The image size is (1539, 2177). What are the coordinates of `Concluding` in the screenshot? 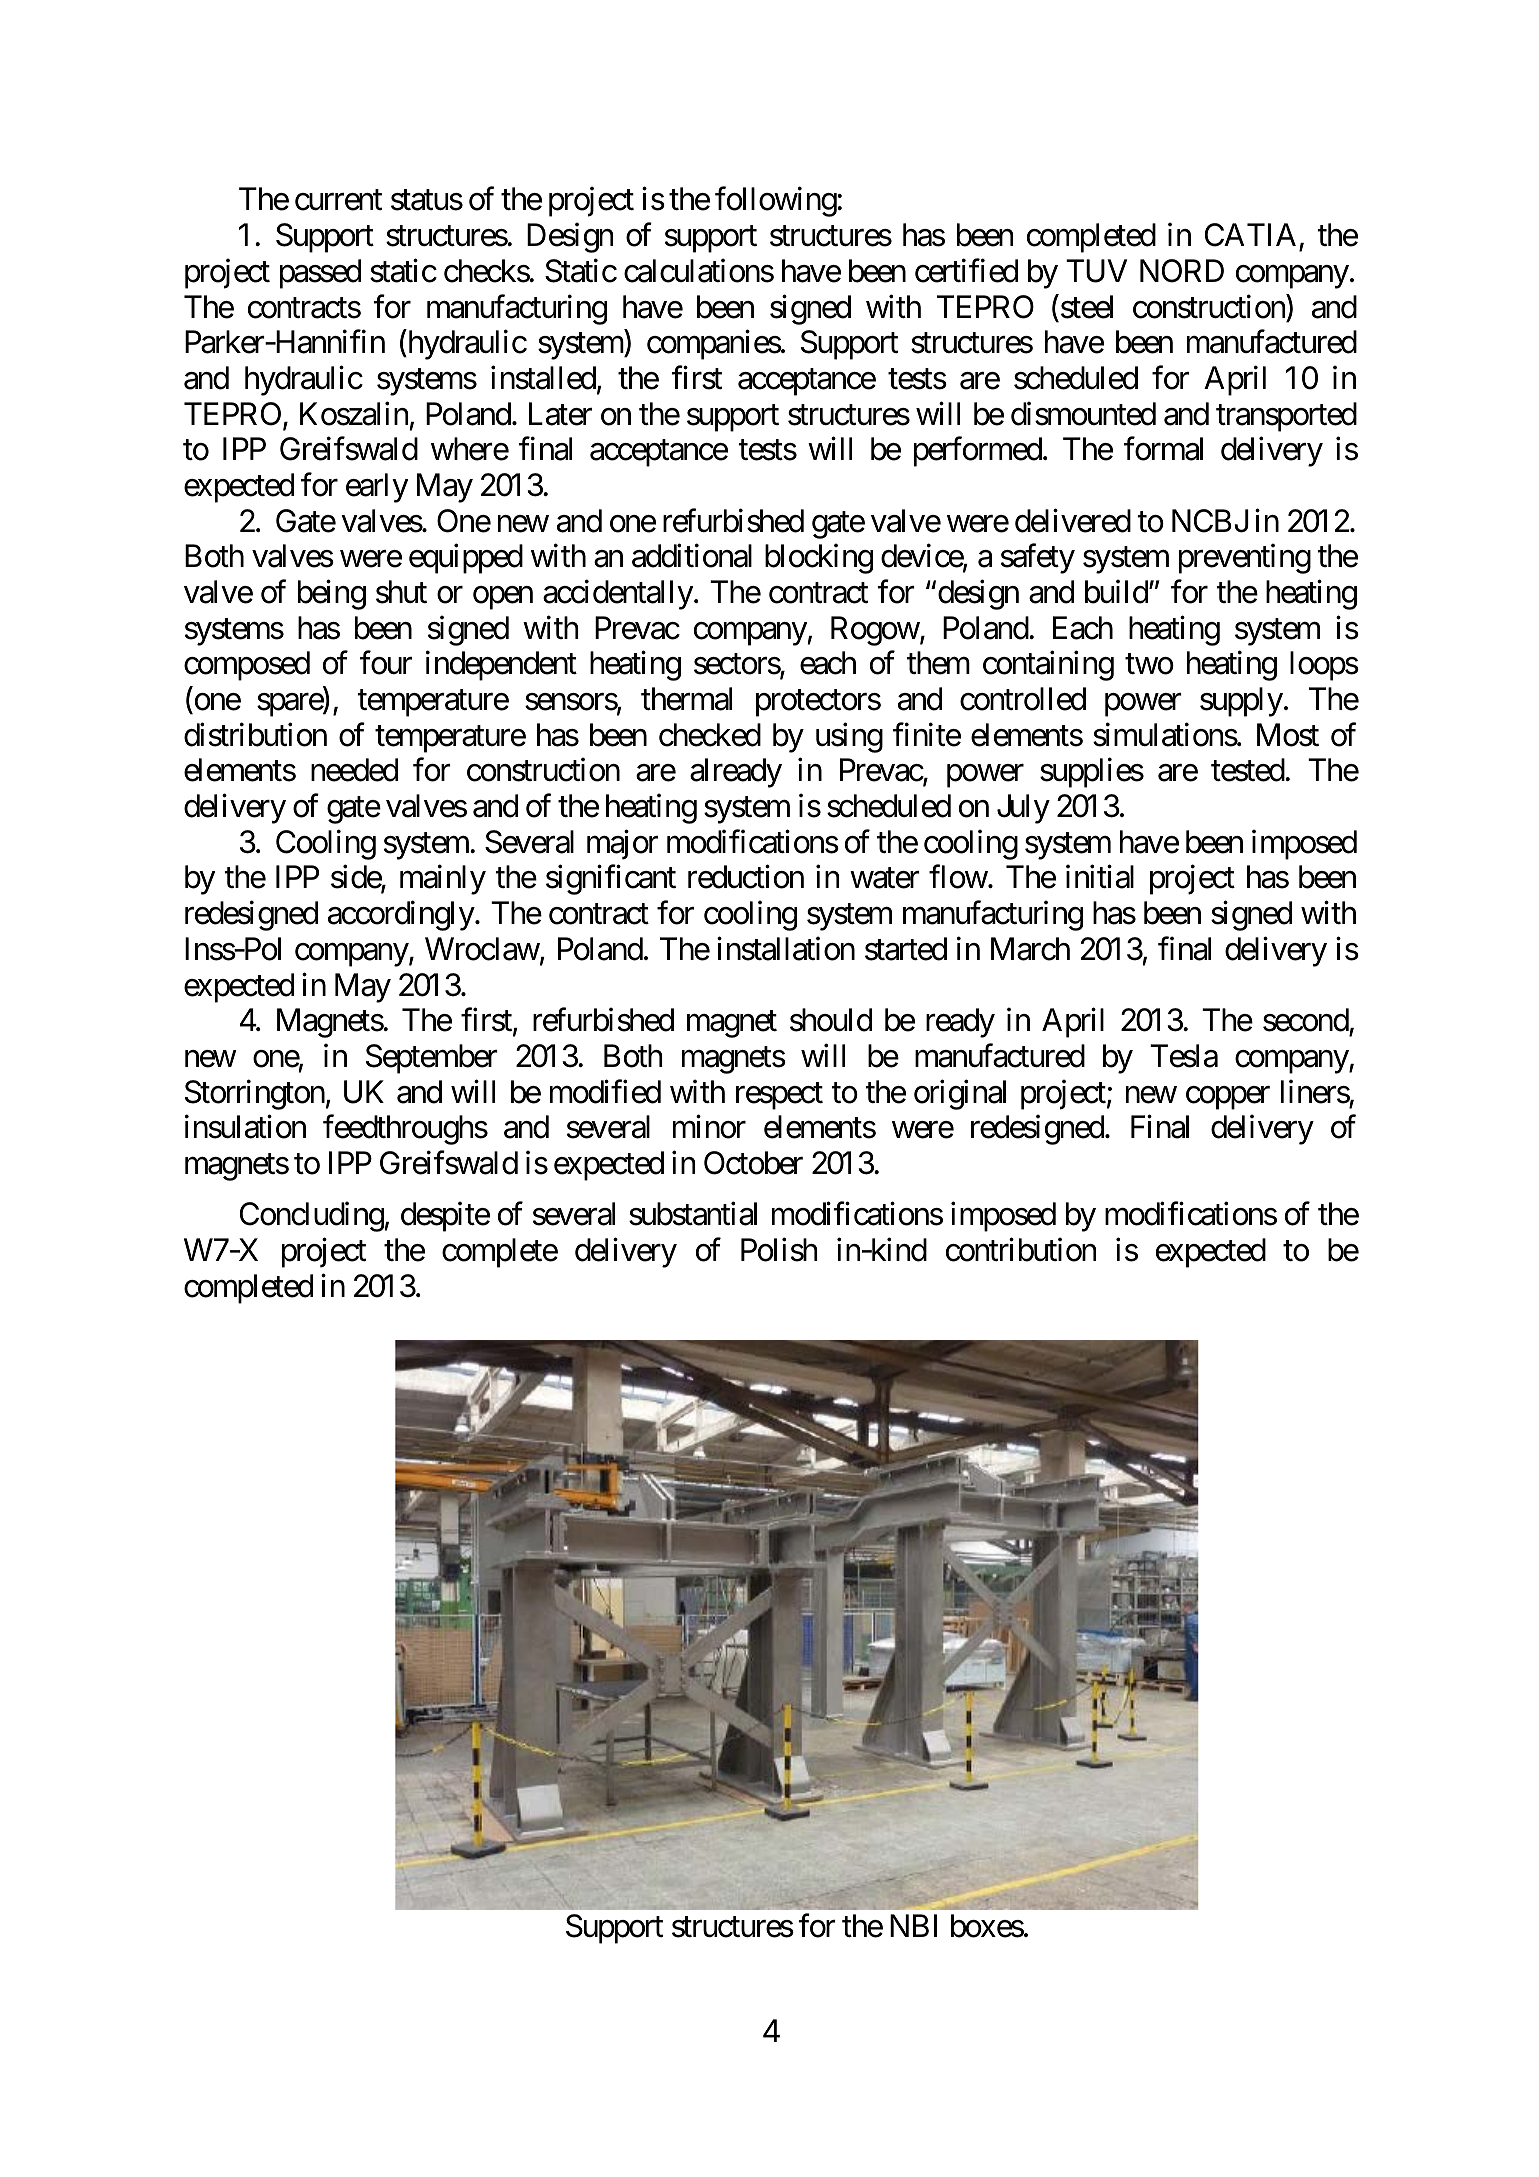 It's located at (312, 1217).
